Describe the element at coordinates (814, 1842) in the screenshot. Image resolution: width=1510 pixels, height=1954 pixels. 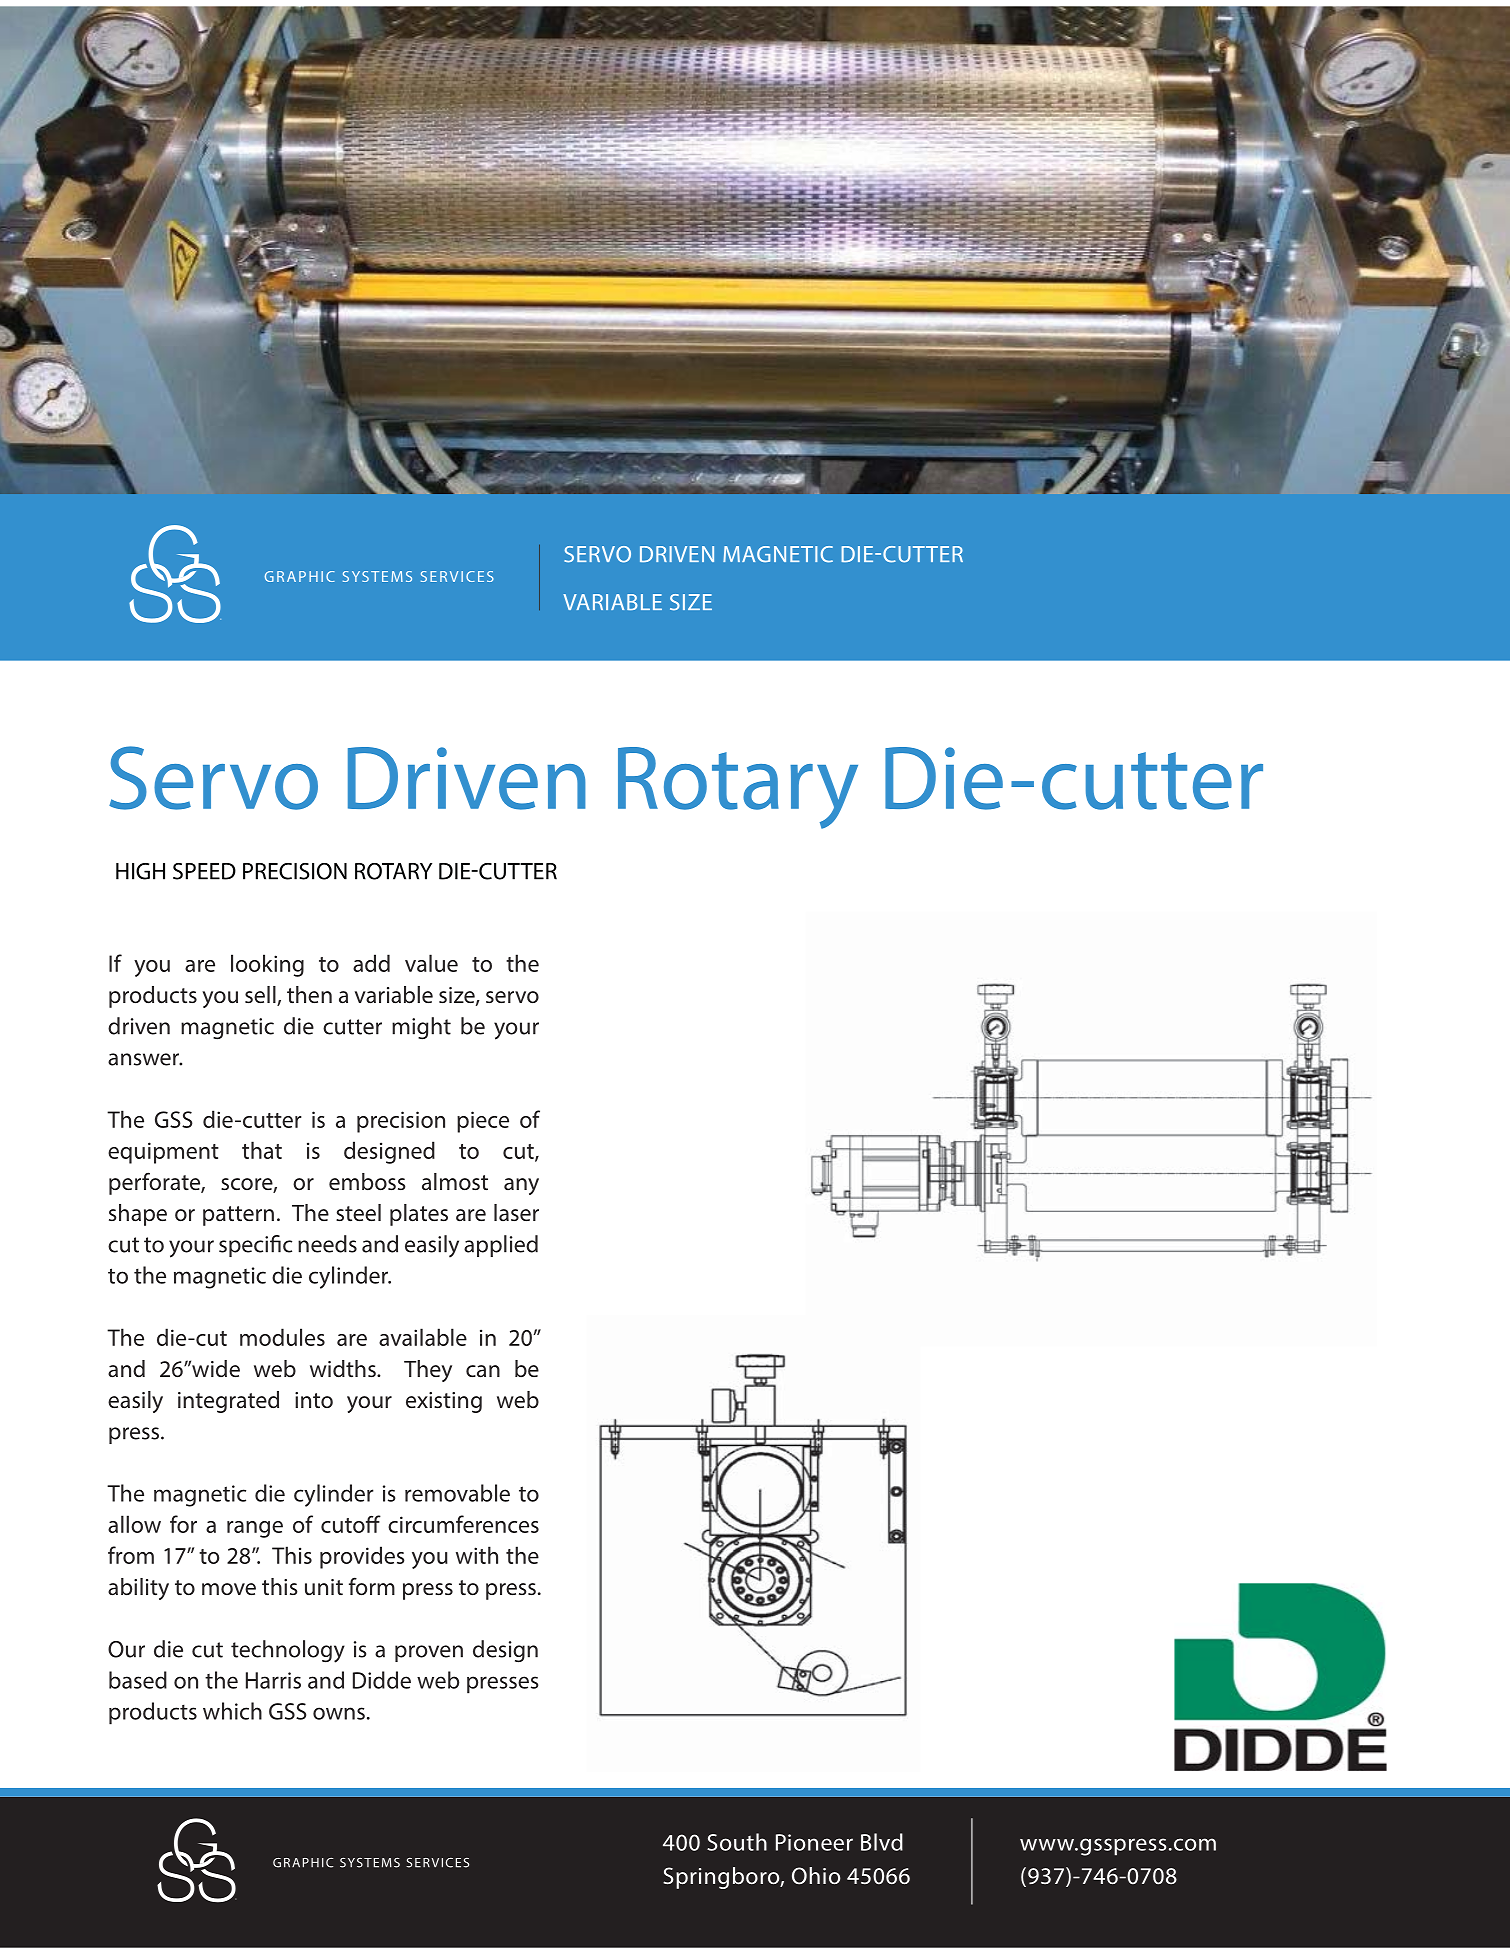
I see `Pioneer` at that location.
